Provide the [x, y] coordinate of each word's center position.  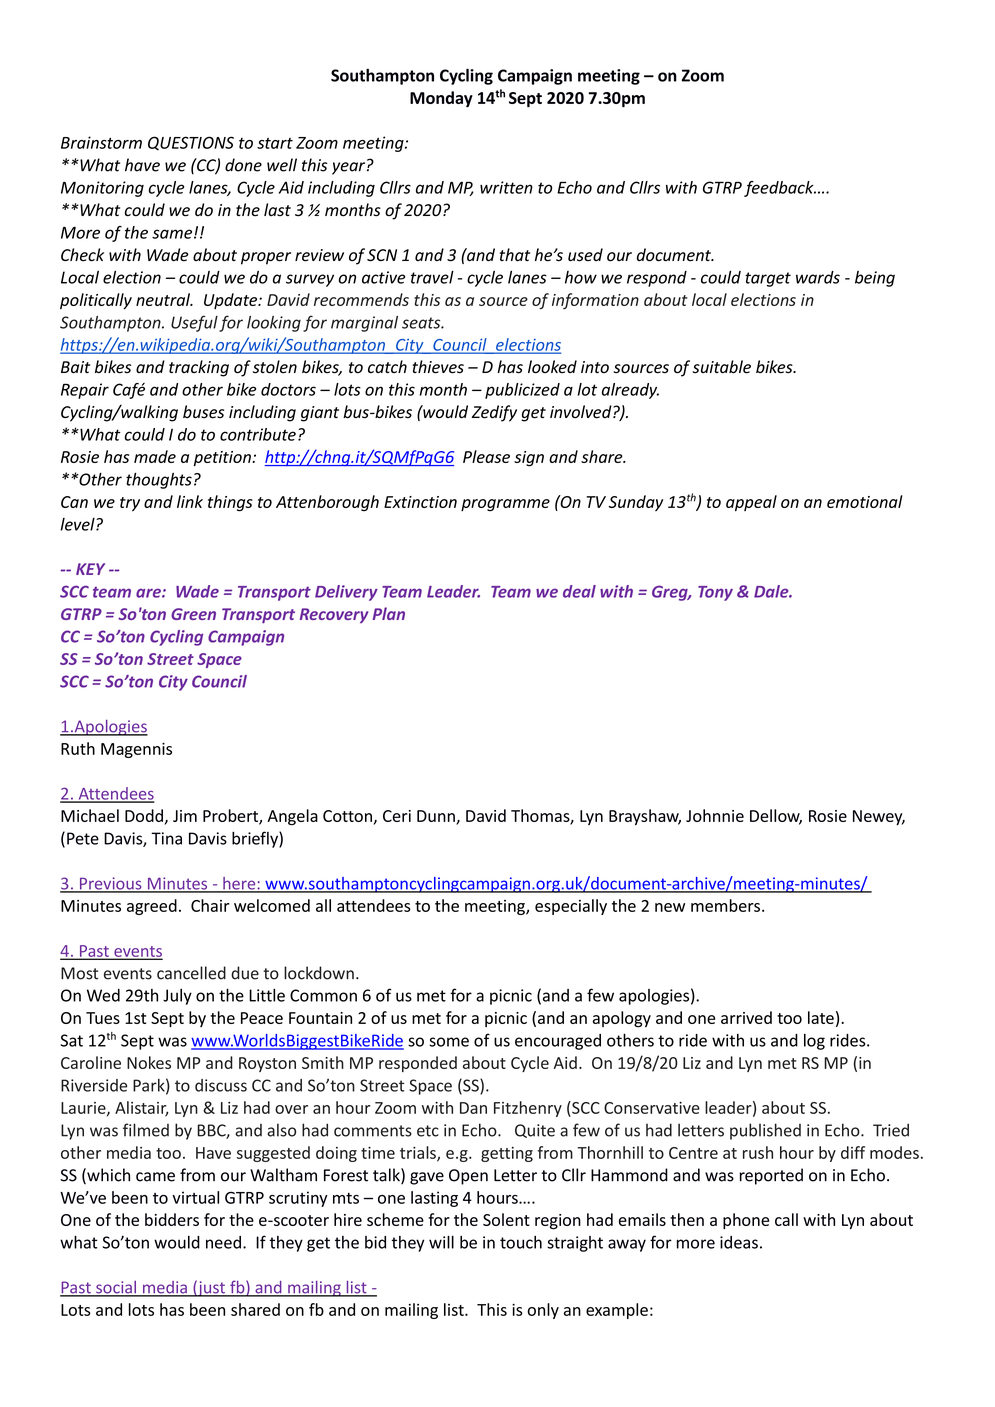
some [449, 1042]
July [177, 997]
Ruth [78, 748]
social [116, 1288]
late [821, 1017]
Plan [389, 613]
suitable [721, 367]
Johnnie [715, 815]
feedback [780, 189]
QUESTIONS [191, 143]
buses [203, 412]
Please [486, 456]
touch [521, 1242]
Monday [441, 99]
